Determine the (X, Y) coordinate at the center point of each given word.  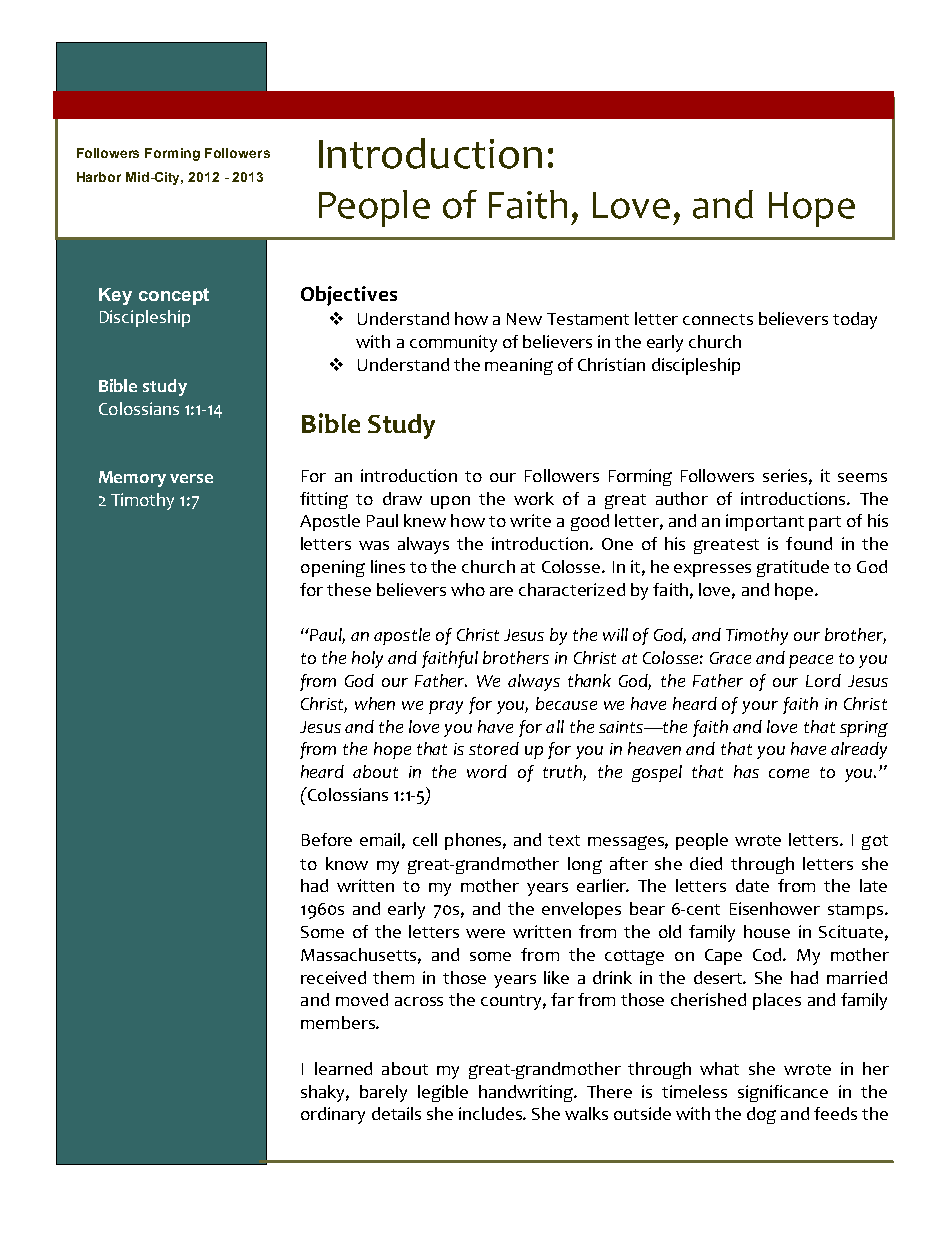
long (585, 865)
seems (862, 477)
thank (589, 680)
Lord (823, 680)
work (534, 498)
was (374, 545)
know (347, 863)
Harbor (99, 177)
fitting (324, 500)
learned (343, 1068)
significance (783, 1093)
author (682, 498)
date (752, 885)
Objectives (349, 296)
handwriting (527, 1093)
